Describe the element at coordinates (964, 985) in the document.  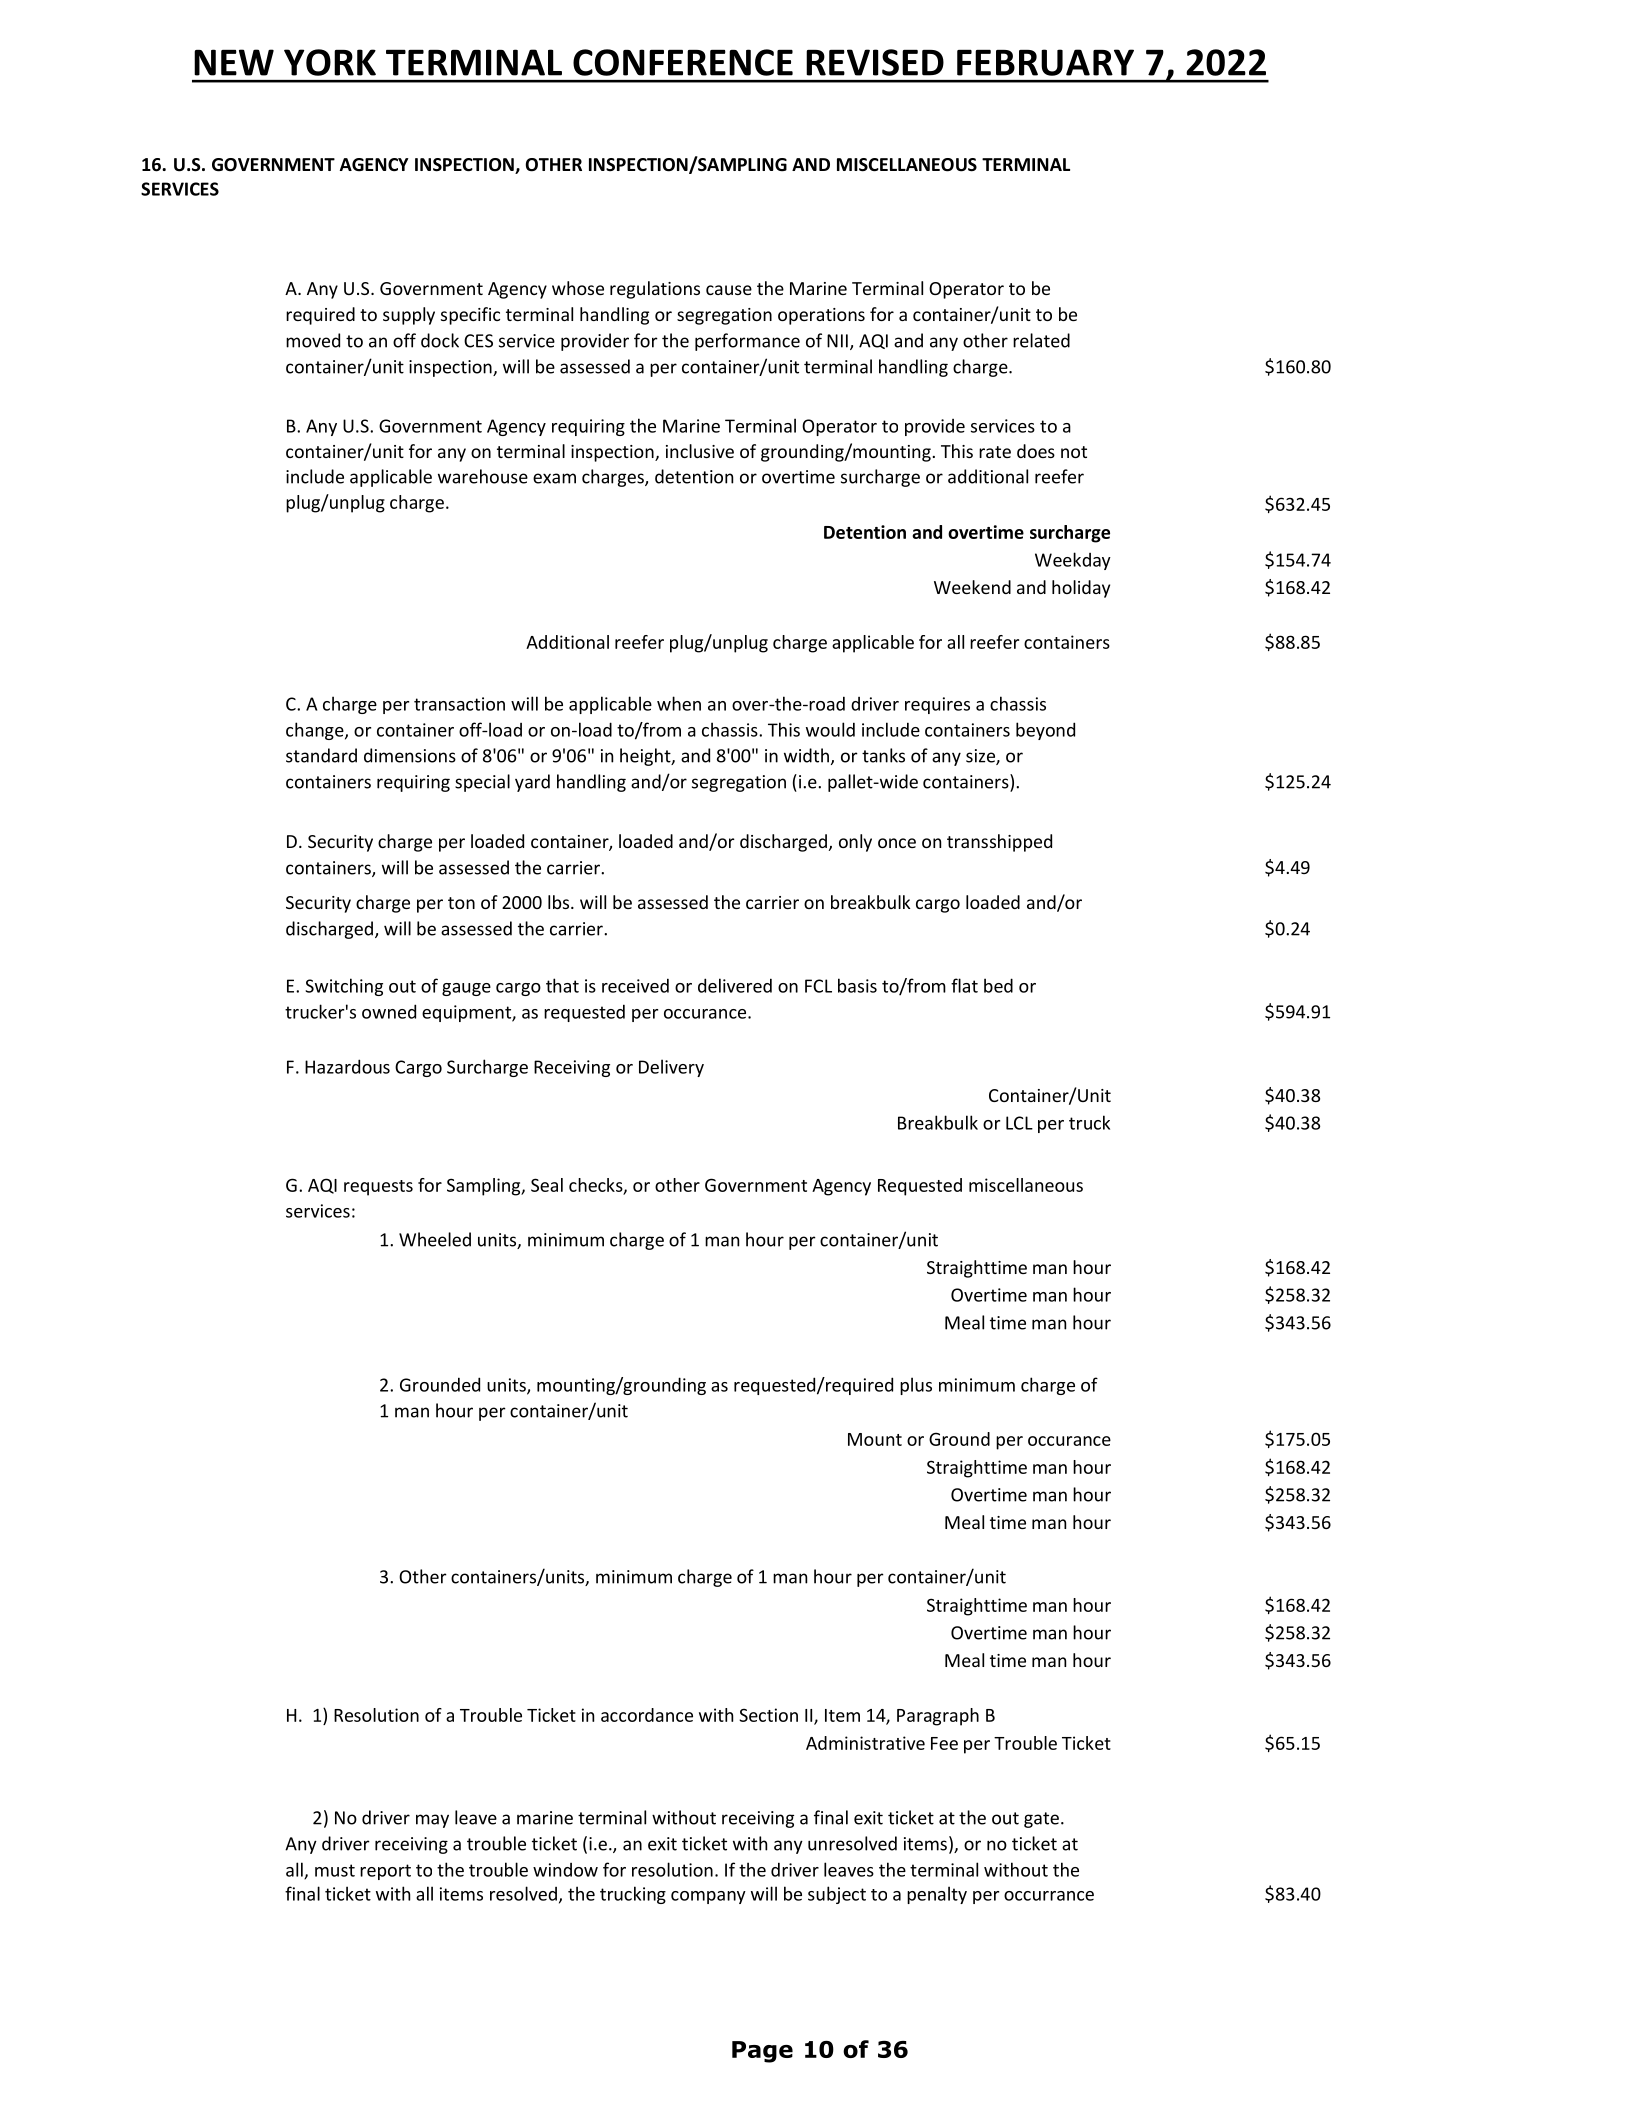
I see `flat` at that location.
